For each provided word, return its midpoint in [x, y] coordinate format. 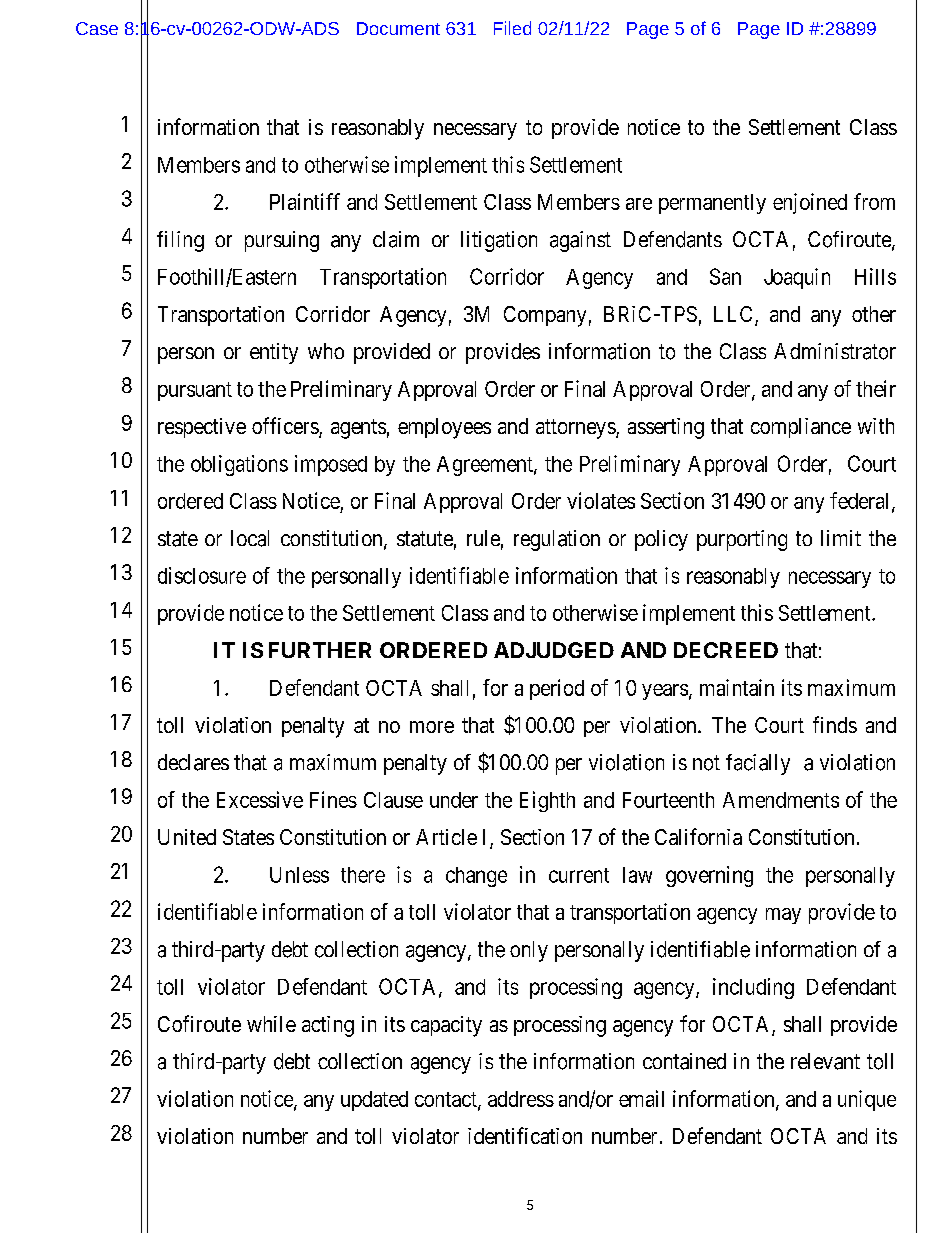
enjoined [810, 203]
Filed [512, 28]
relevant [825, 1061]
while [271, 1024]
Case [97, 28]
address [521, 1099]
